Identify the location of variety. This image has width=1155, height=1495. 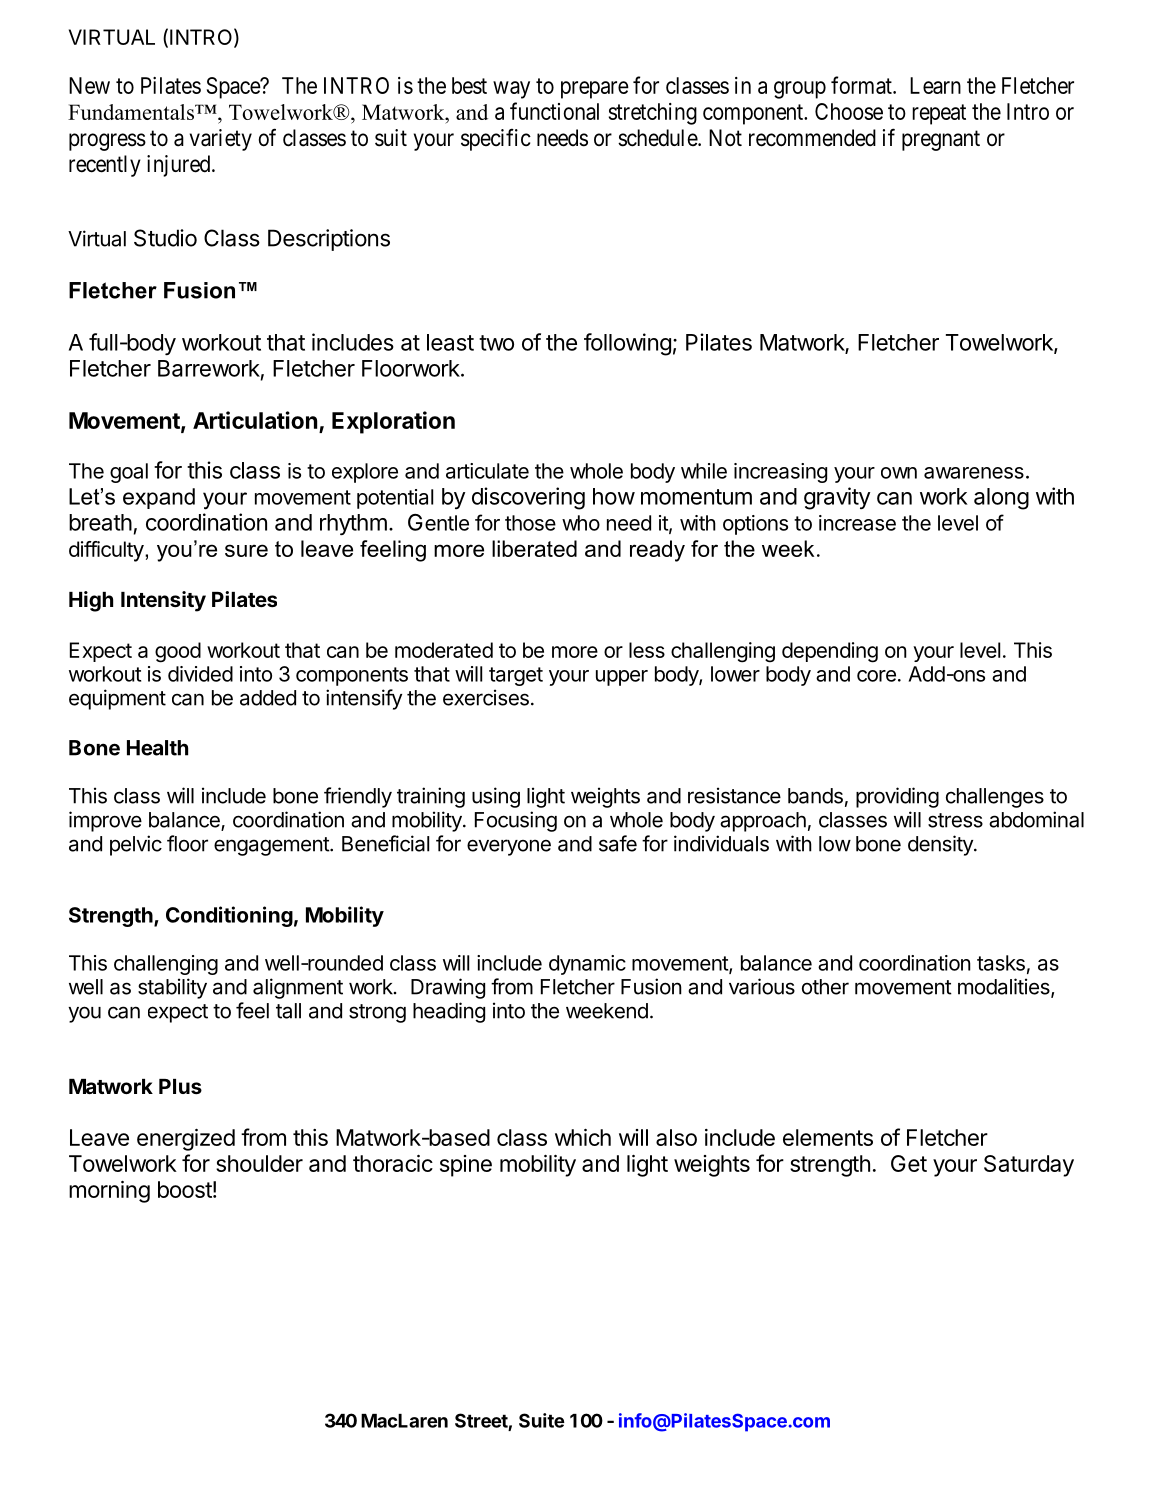
(221, 140).
